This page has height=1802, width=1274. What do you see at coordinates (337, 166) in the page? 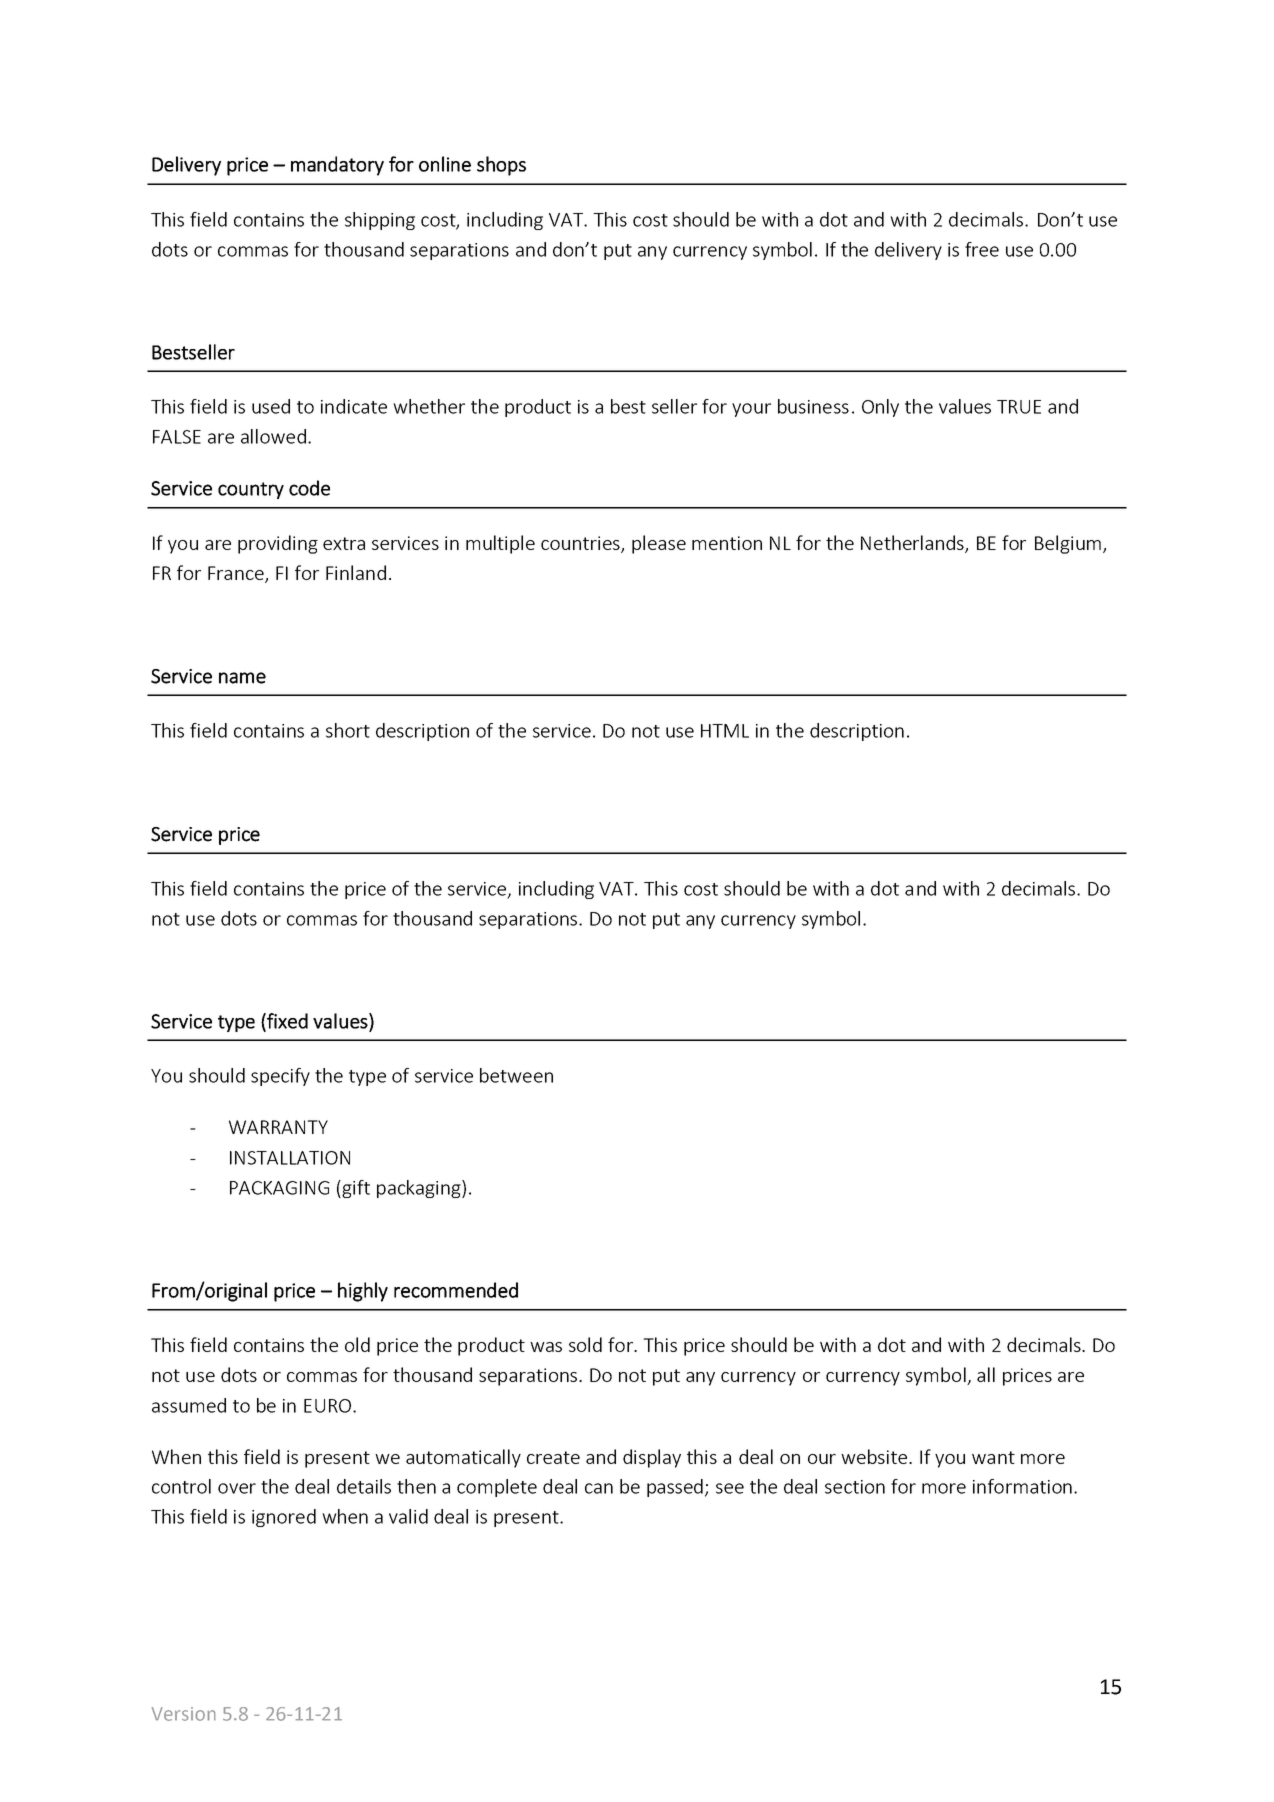
I see `mandatory` at bounding box center [337, 166].
